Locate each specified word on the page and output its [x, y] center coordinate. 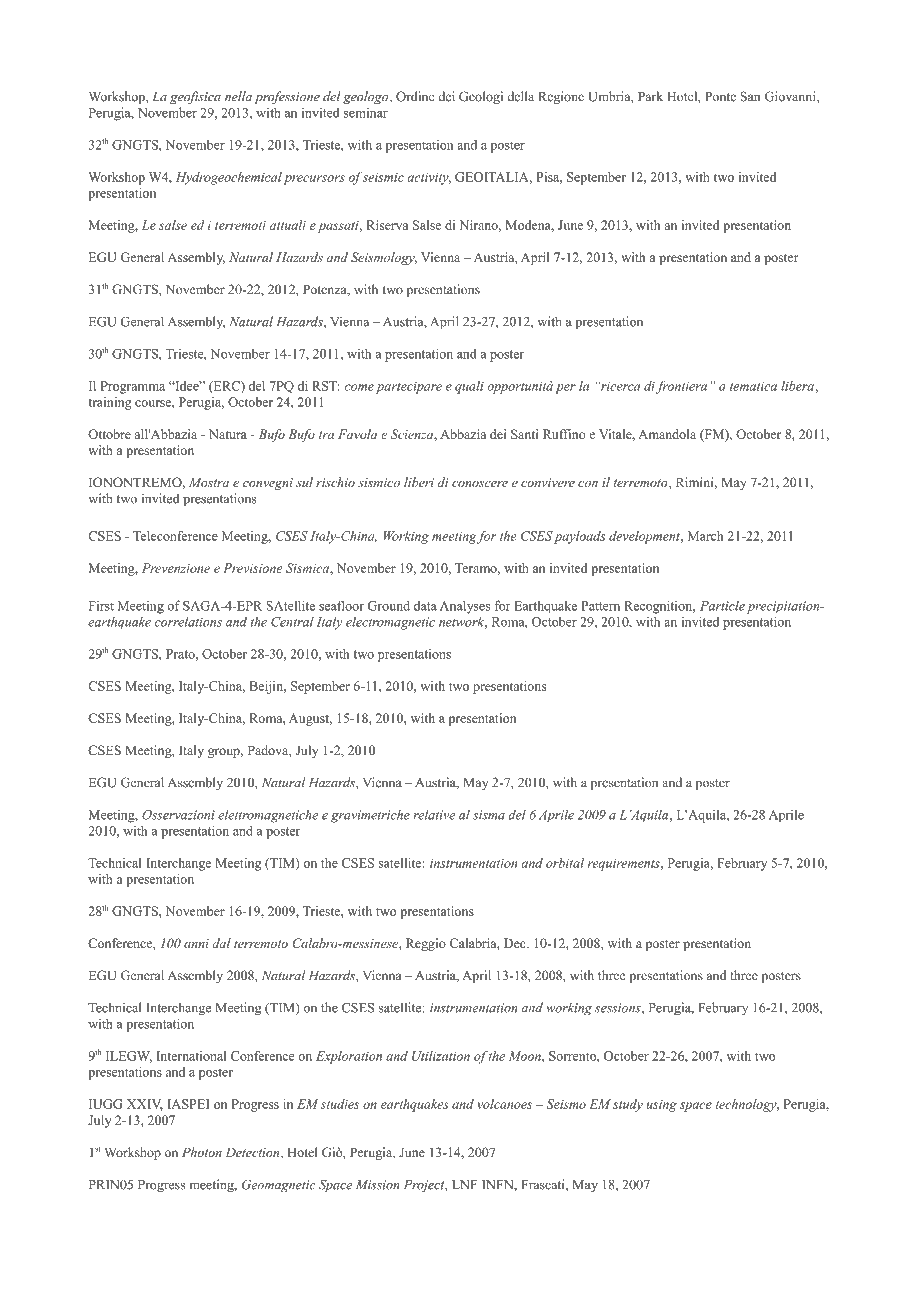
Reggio [426, 944]
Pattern [600, 606]
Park [650, 96]
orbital [565, 863]
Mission [377, 1185]
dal [221, 943]
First [101, 606]
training [110, 403]
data [425, 606]
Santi [524, 434]
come [359, 387]
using [662, 1106]
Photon [202, 1152]
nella [238, 96]
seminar [366, 112]
